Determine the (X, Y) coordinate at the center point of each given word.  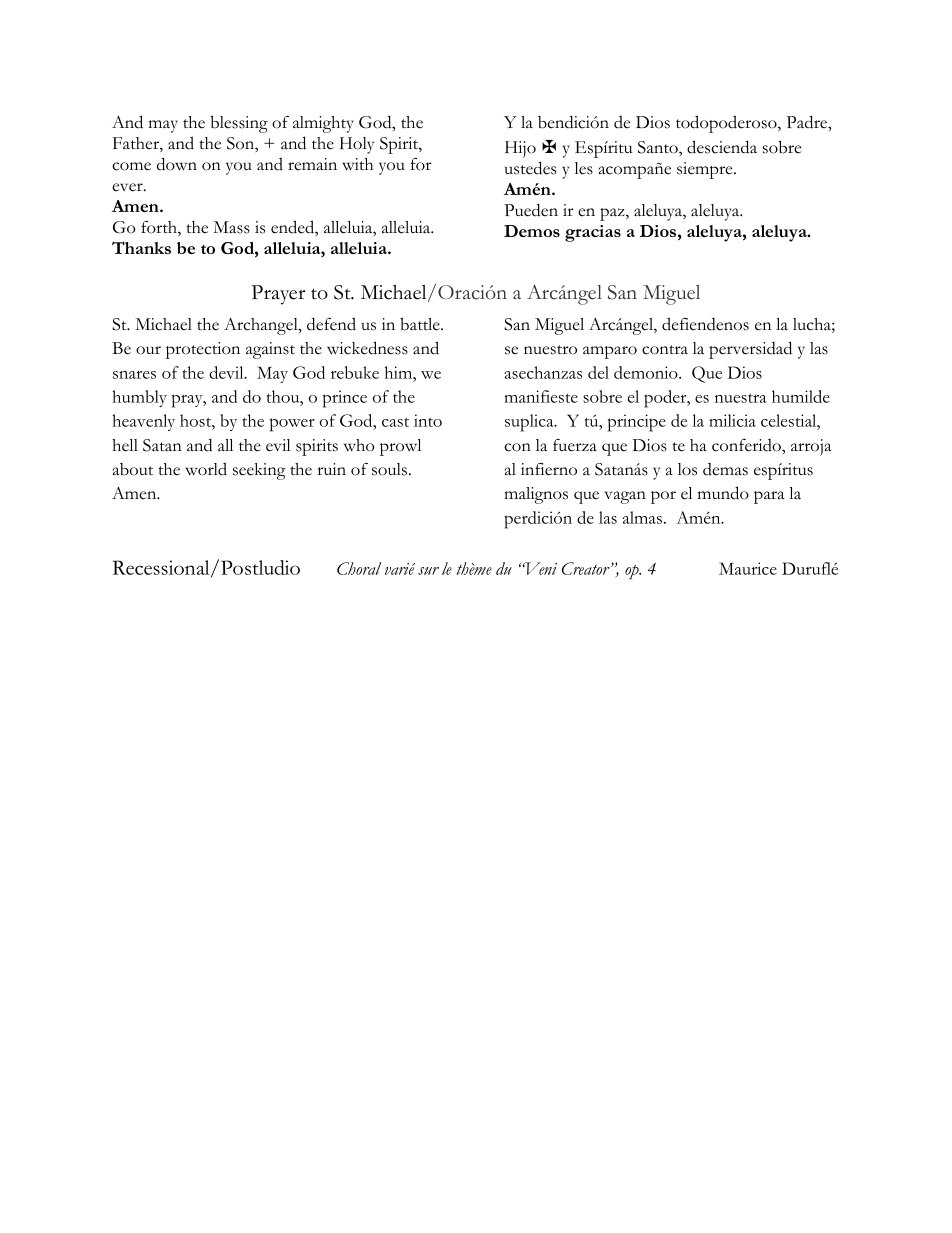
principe (637, 423)
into (428, 420)
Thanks (141, 247)
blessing (239, 124)
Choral (359, 568)
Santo (659, 148)
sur (428, 571)
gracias (593, 233)
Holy (357, 145)
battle (421, 324)
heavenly (143, 422)
